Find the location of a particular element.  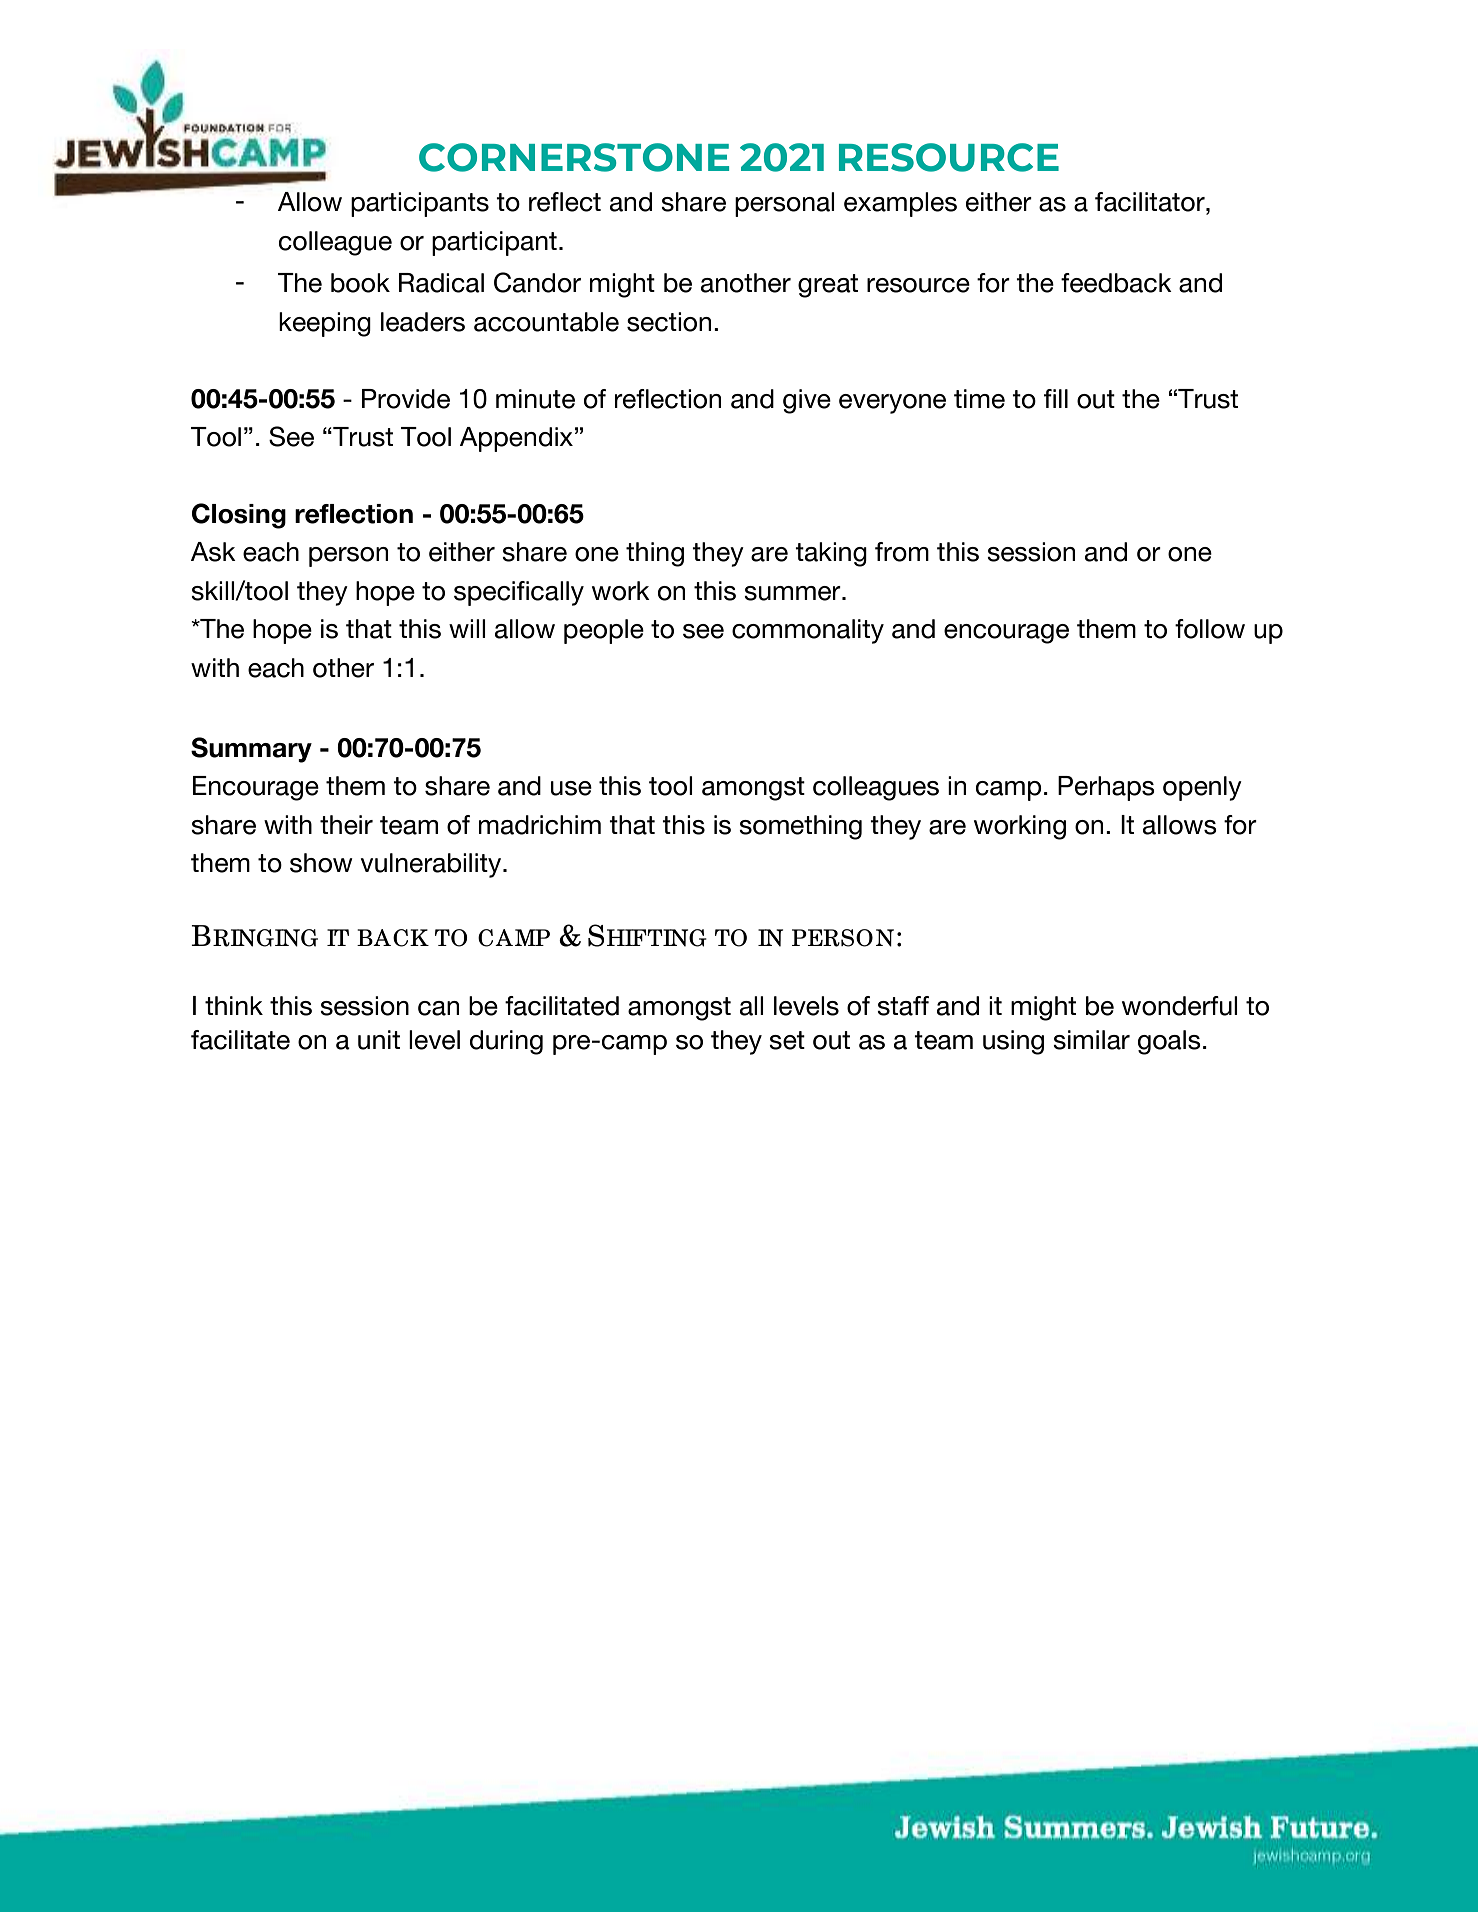

book is located at coordinates (360, 283).
